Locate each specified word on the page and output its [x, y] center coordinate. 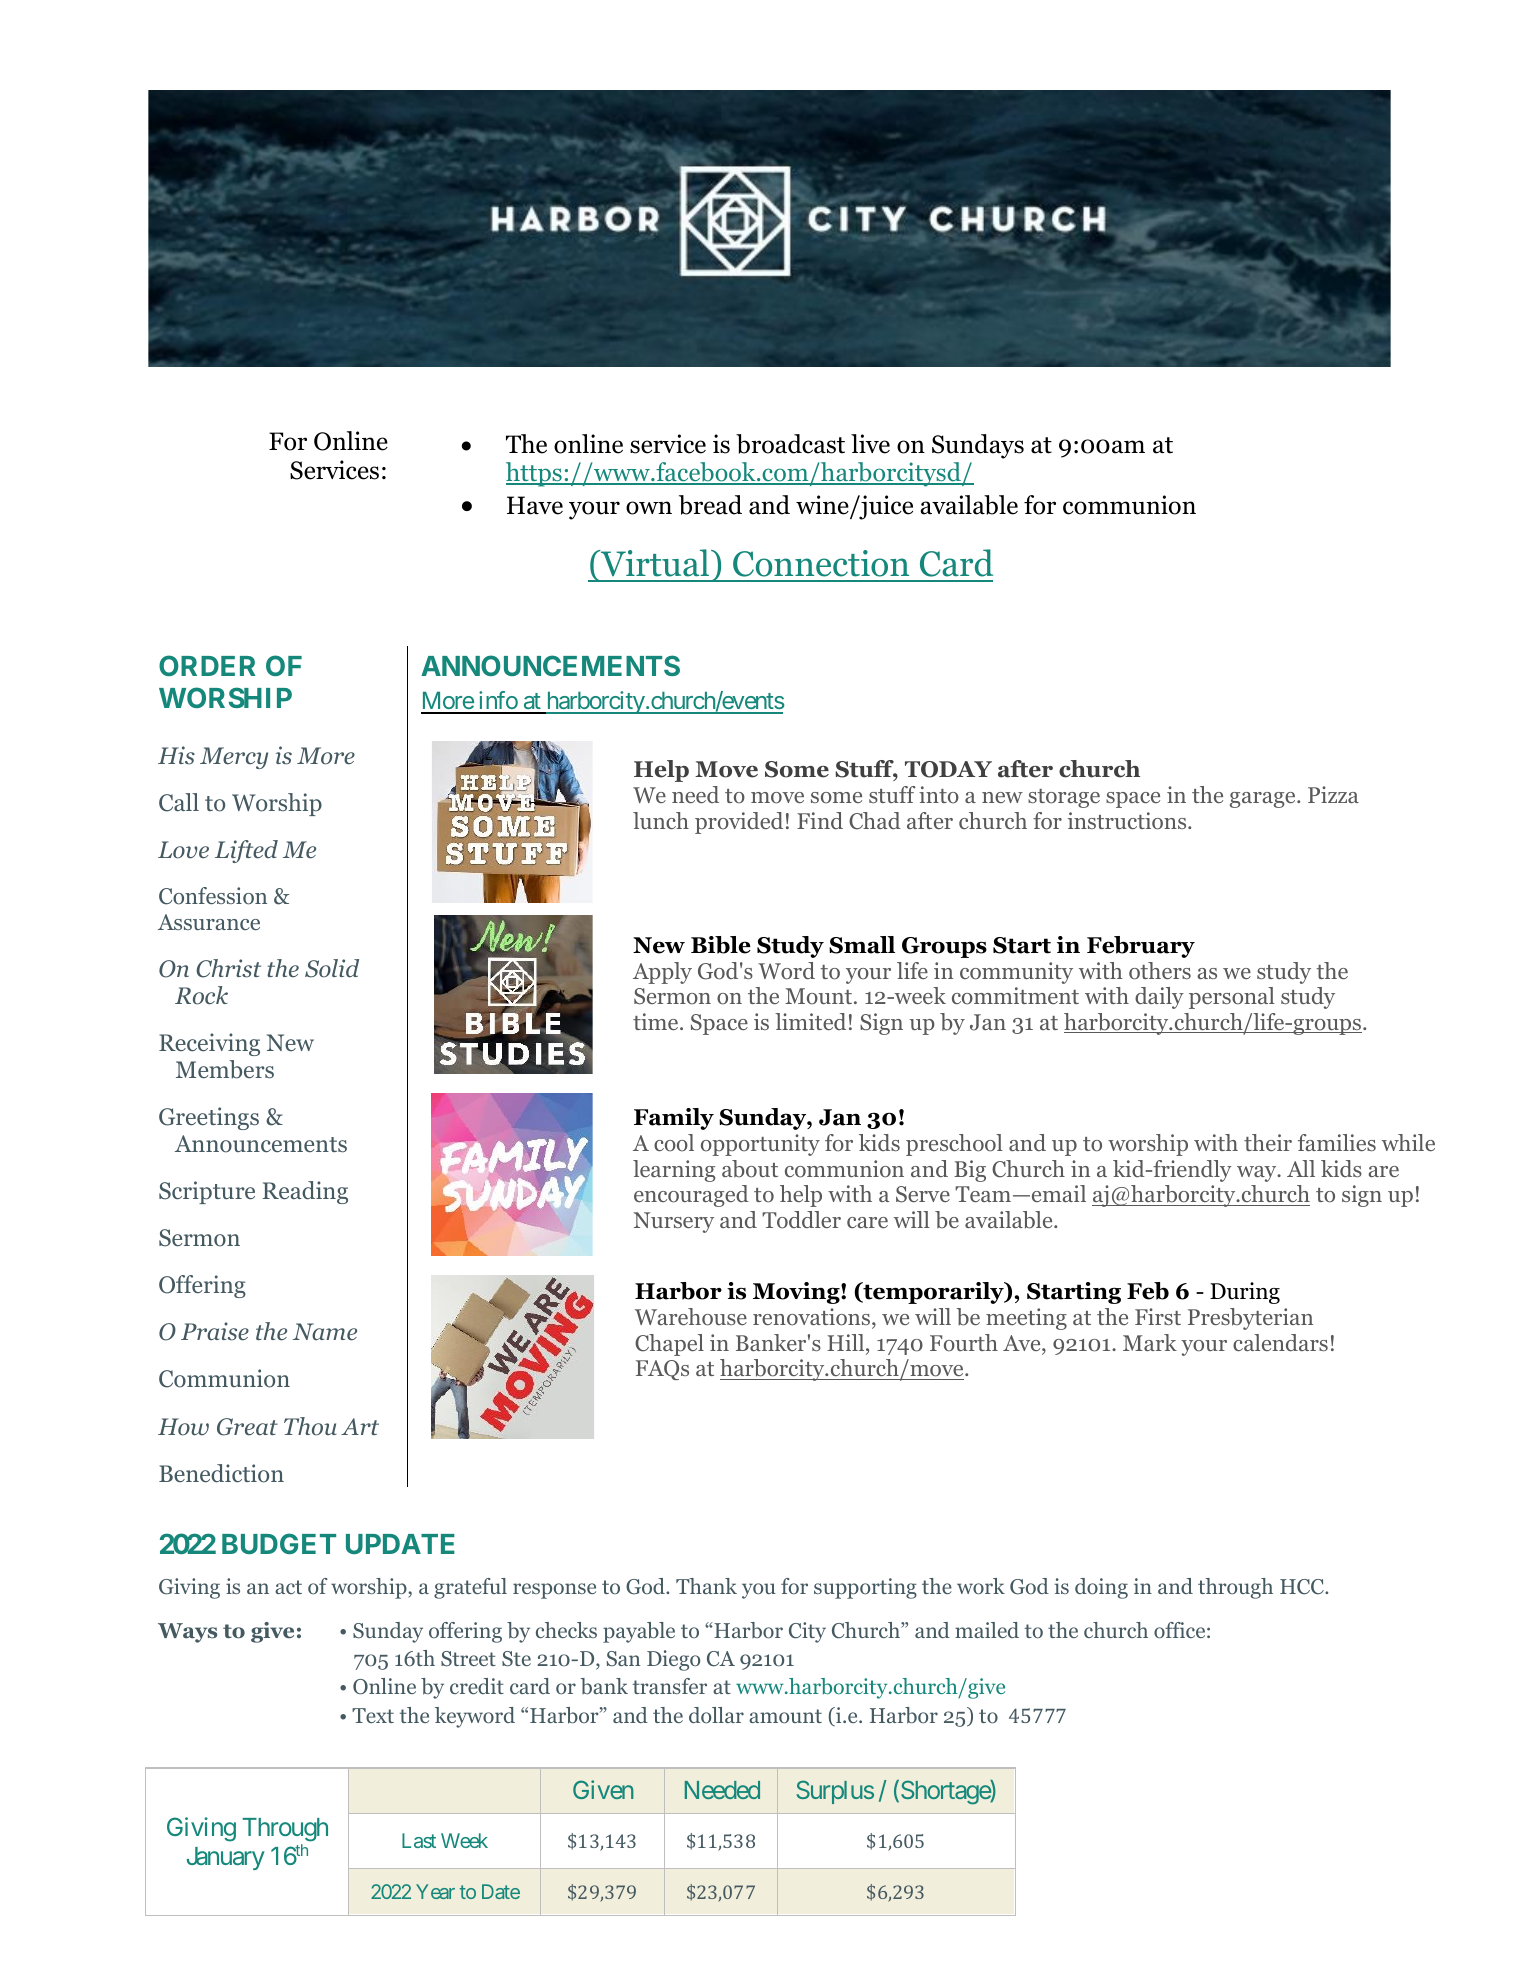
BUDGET [279, 1543]
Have [535, 505]
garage [1264, 800]
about [750, 1169]
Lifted [246, 851]
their [1268, 1142]
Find [820, 820]
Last [419, 1840]
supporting [865, 1588]
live [870, 444]
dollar [716, 1715]
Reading [305, 1192]
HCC [1303, 1587]
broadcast [790, 444]
